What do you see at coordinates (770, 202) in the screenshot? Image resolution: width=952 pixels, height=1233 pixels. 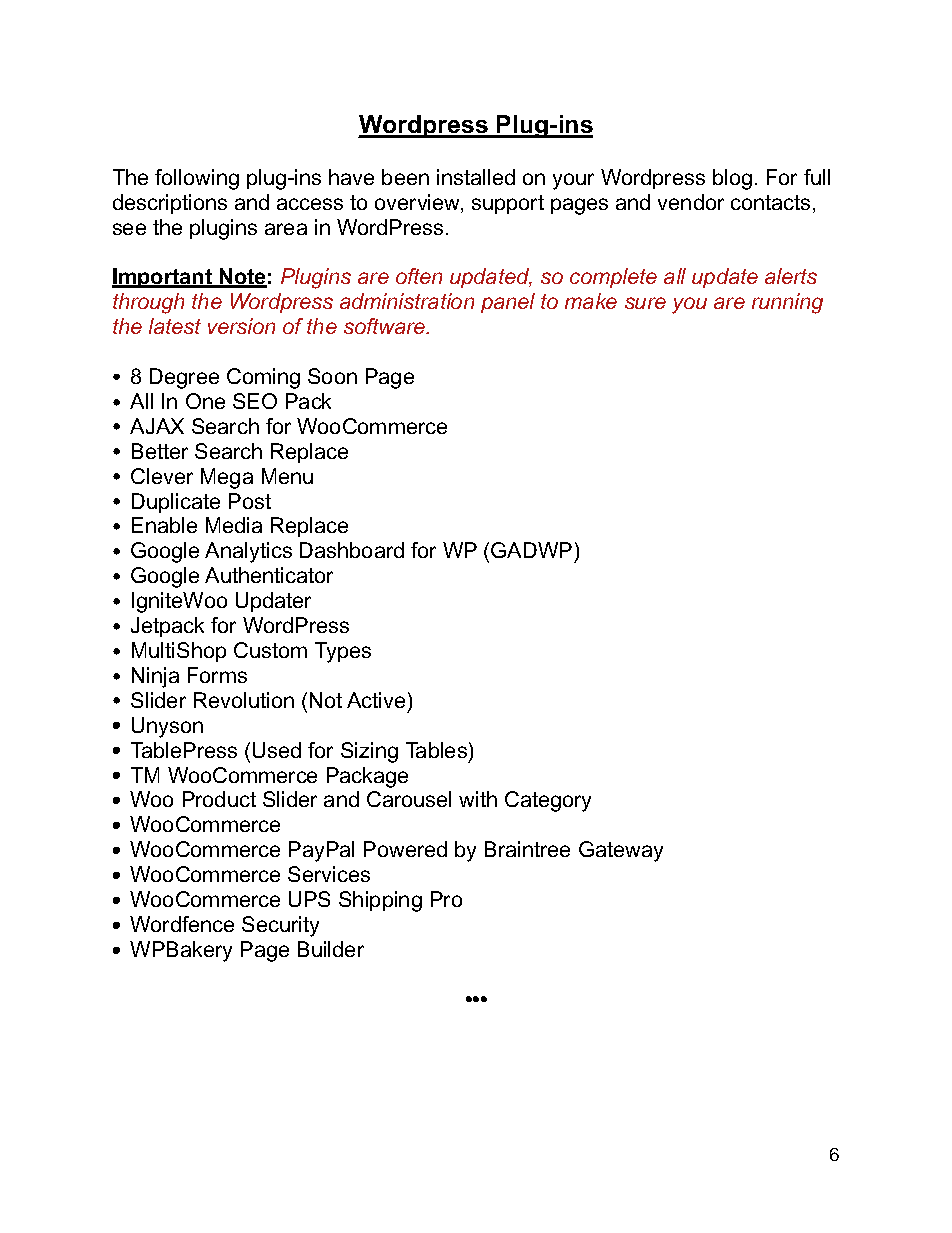 I see `contacts` at bounding box center [770, 202].
